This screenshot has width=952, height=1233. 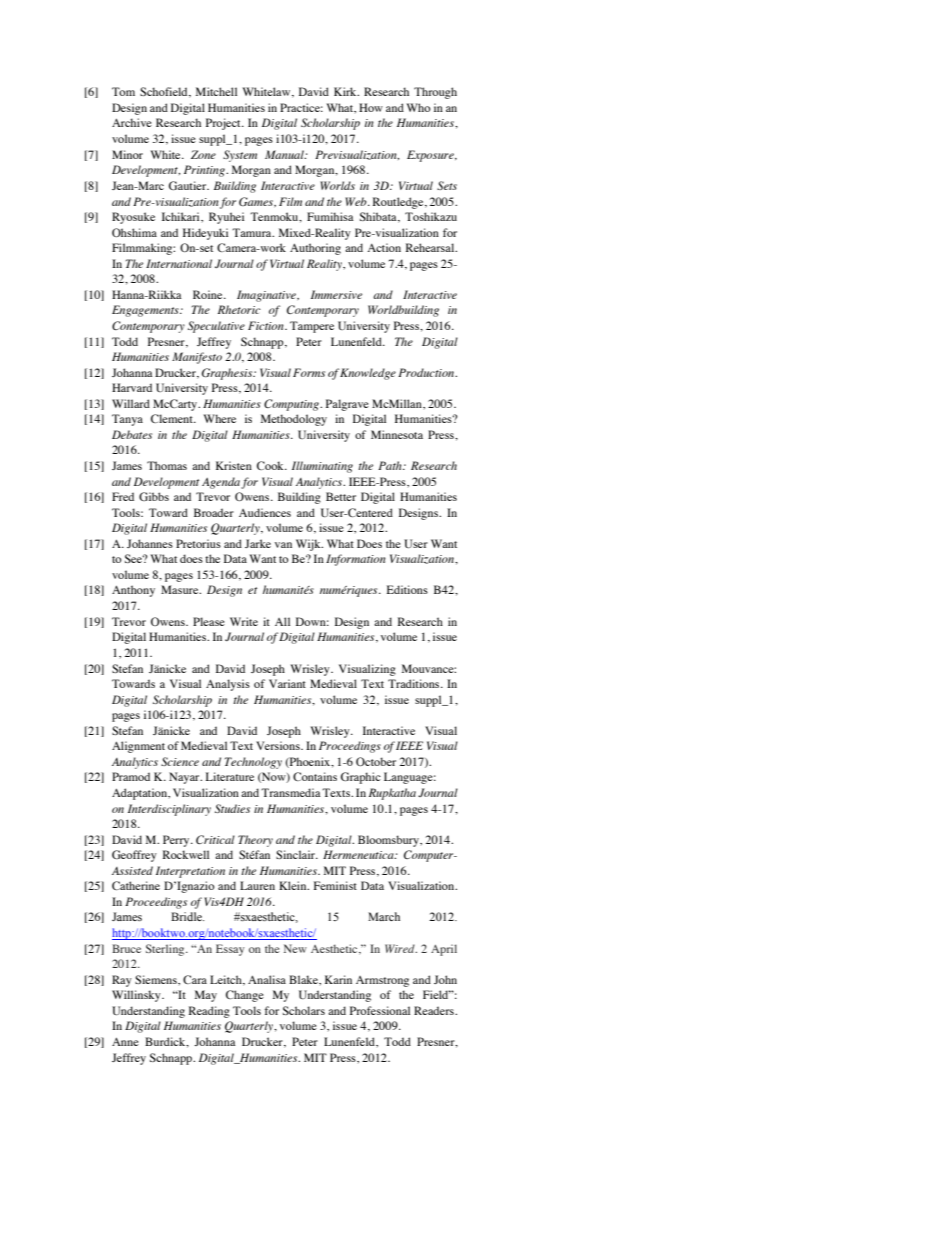 I want to click on Traditions, so click(x=415, y=683).
